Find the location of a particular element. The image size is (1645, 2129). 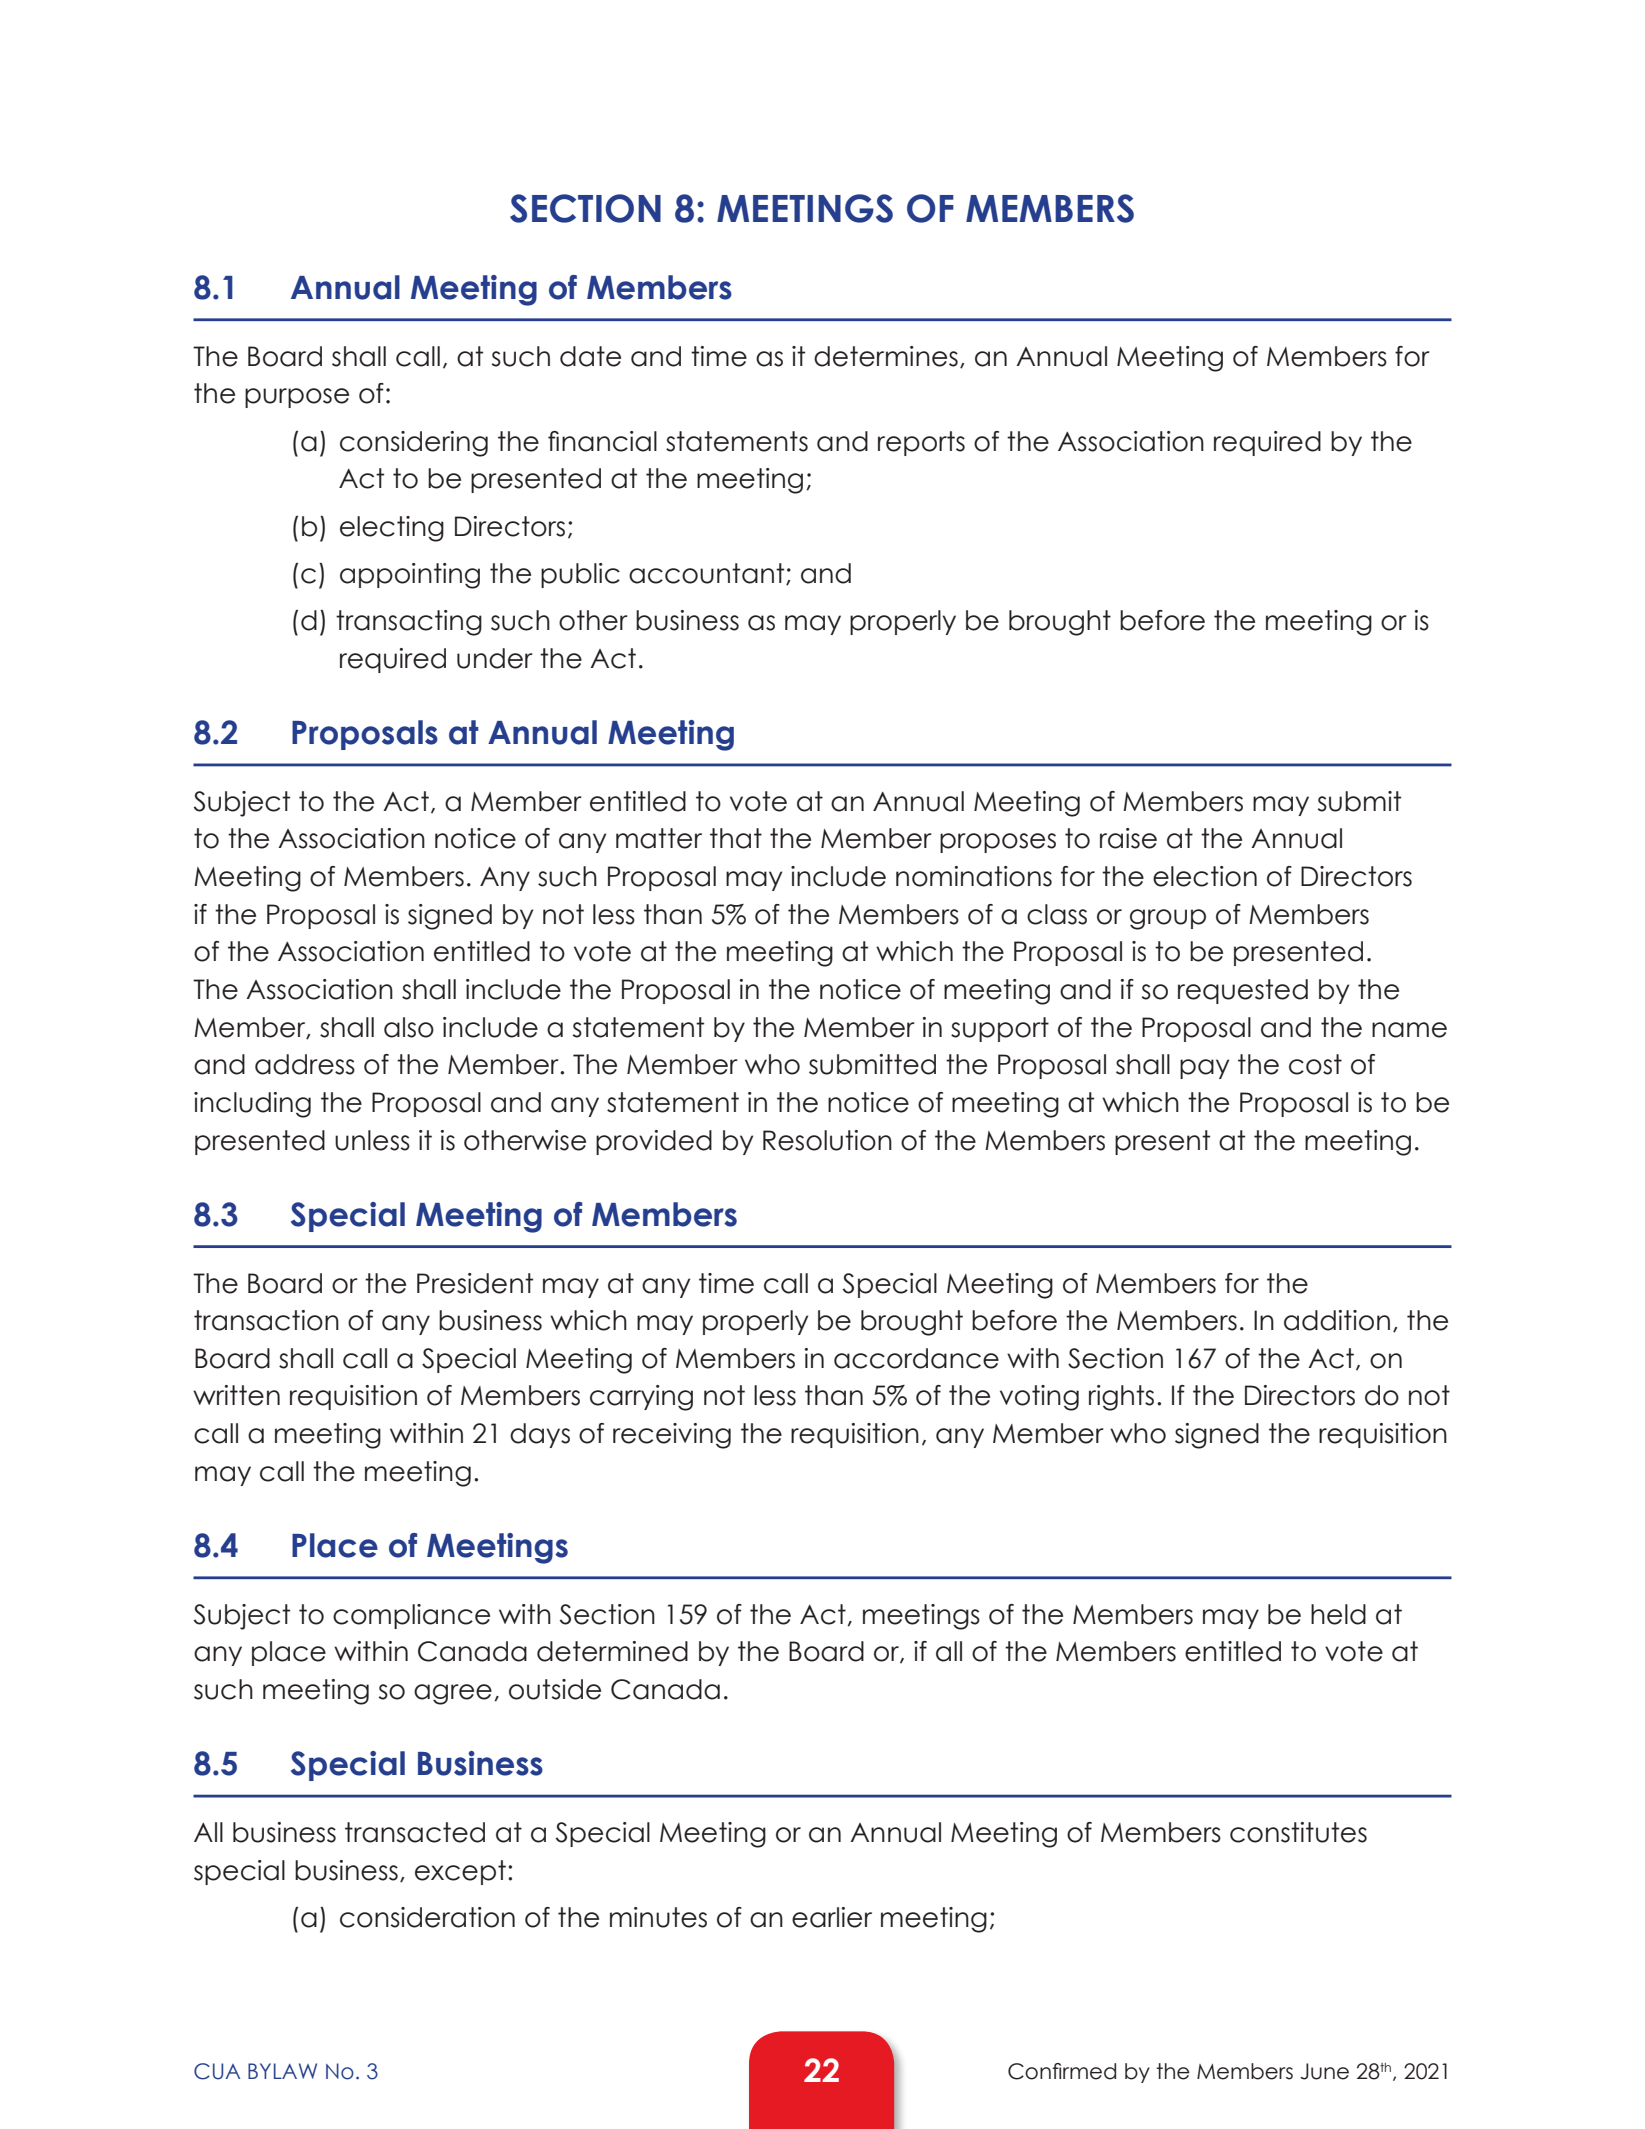

addition is located at coordinates (1337, 1320).
